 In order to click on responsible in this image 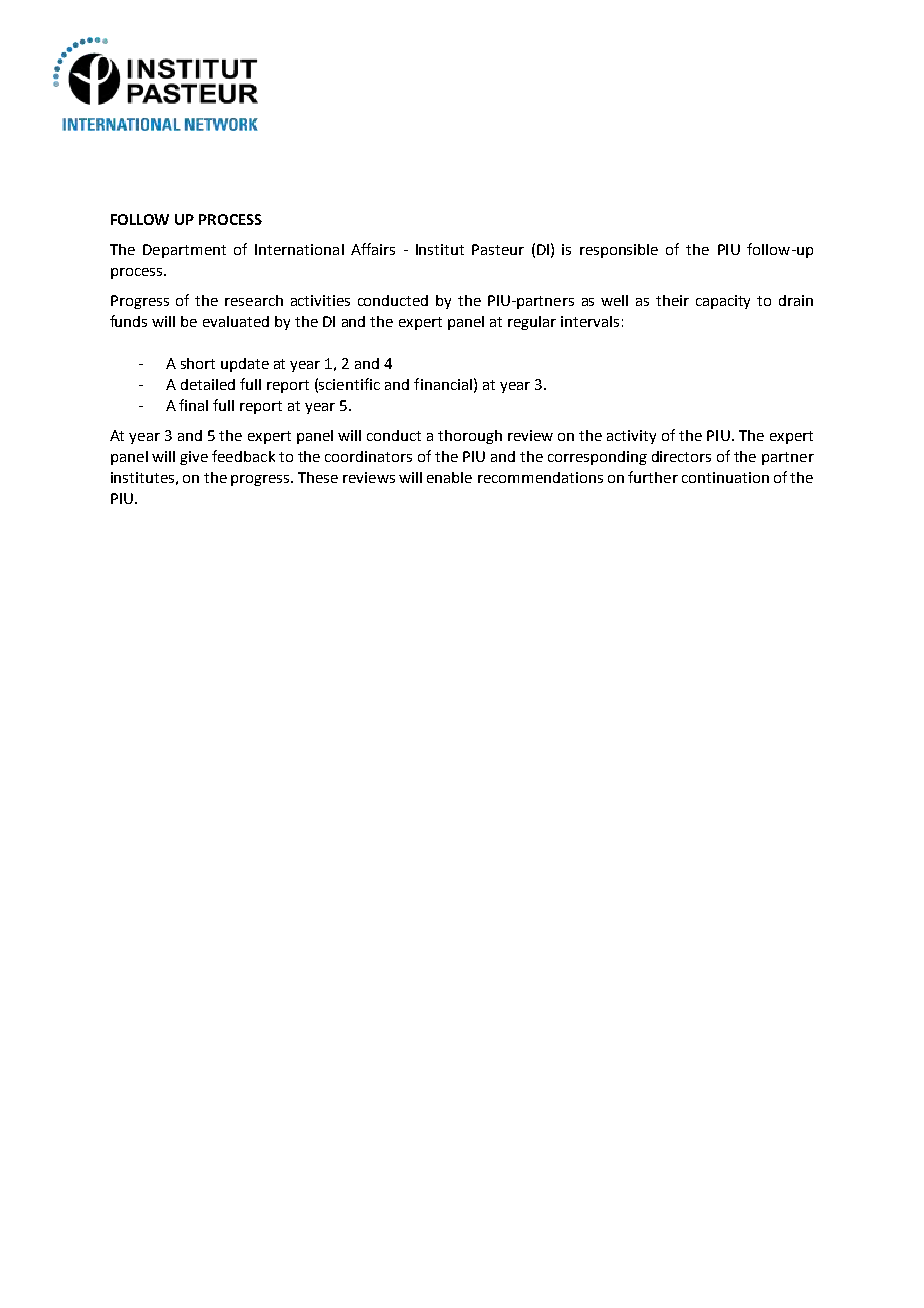, I will do `click(619, 251)`.
